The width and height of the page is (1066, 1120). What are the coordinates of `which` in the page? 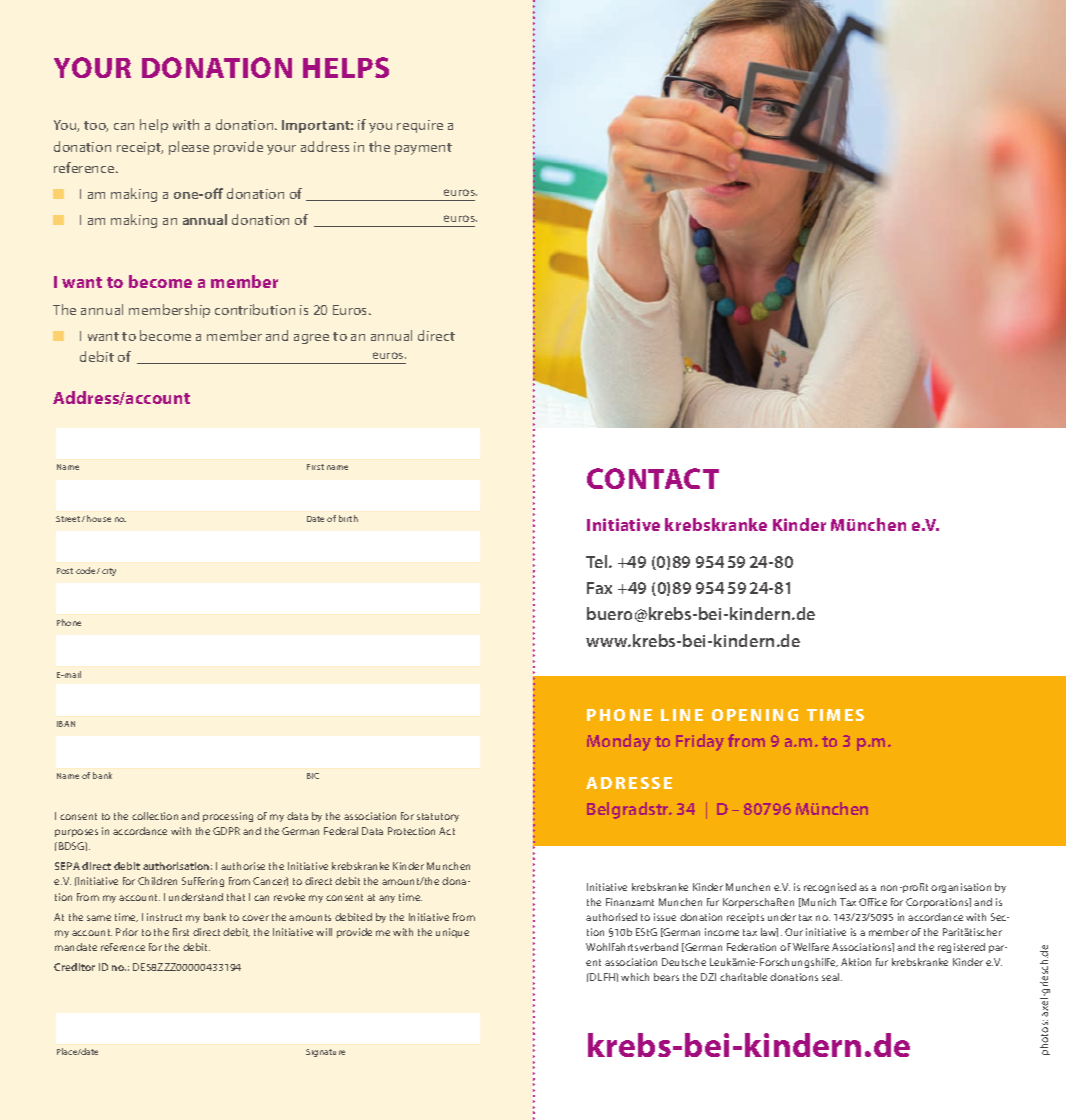 It's located at (635, 977).
